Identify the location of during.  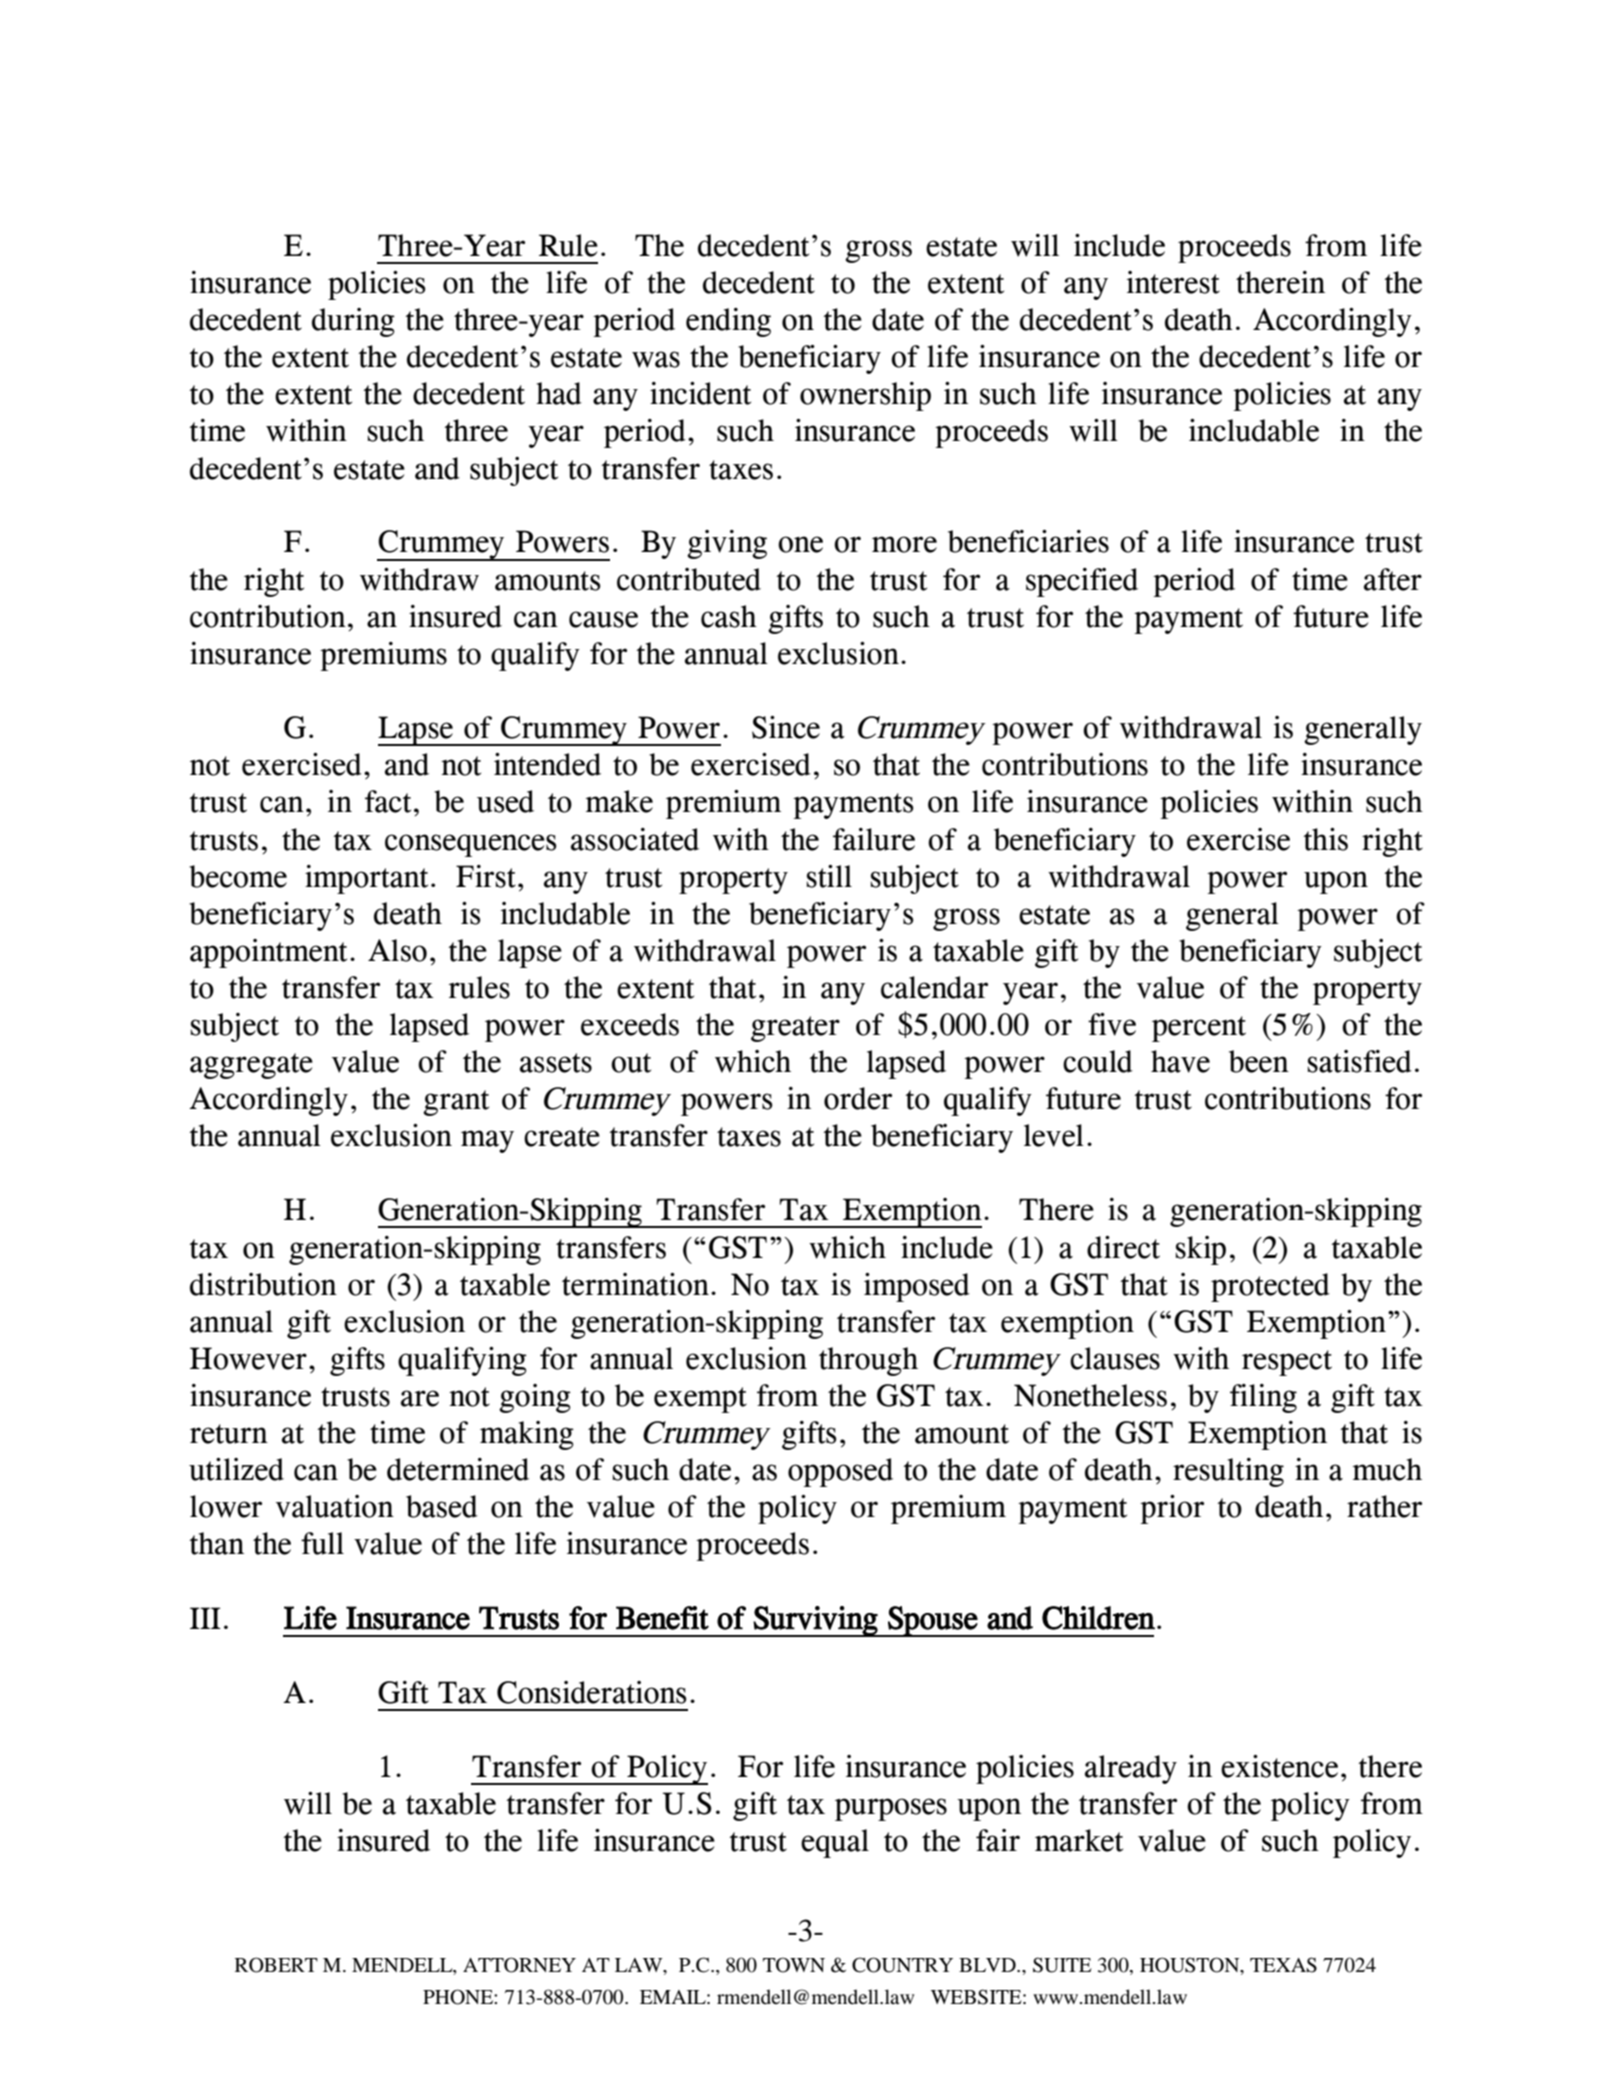
(353, 322).
